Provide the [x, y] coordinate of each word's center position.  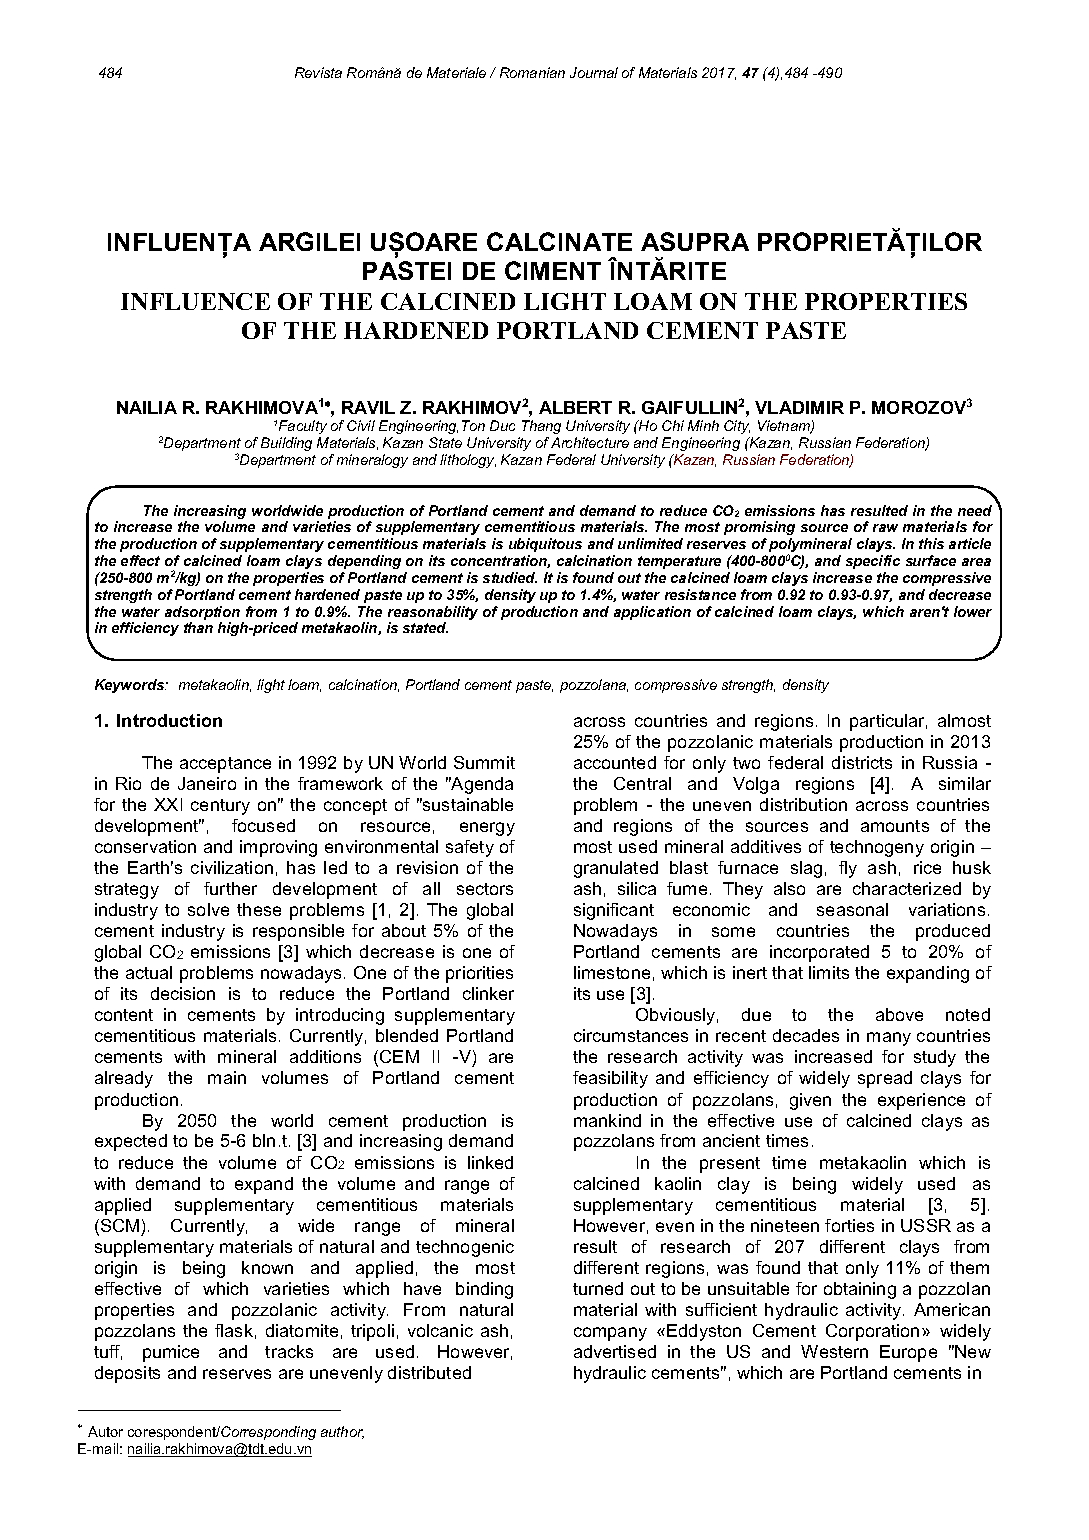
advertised [615, 1351]
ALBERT [575, 407]
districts [862, 762]
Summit [484, 762]
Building [286, 444]
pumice [171, 1353]
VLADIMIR [799, 407]
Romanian [532, 72]
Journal [594, 72]
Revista [318, 72]
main [227, 1077]
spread [885, 1079]
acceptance [225, 765]
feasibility [610, 1079]
